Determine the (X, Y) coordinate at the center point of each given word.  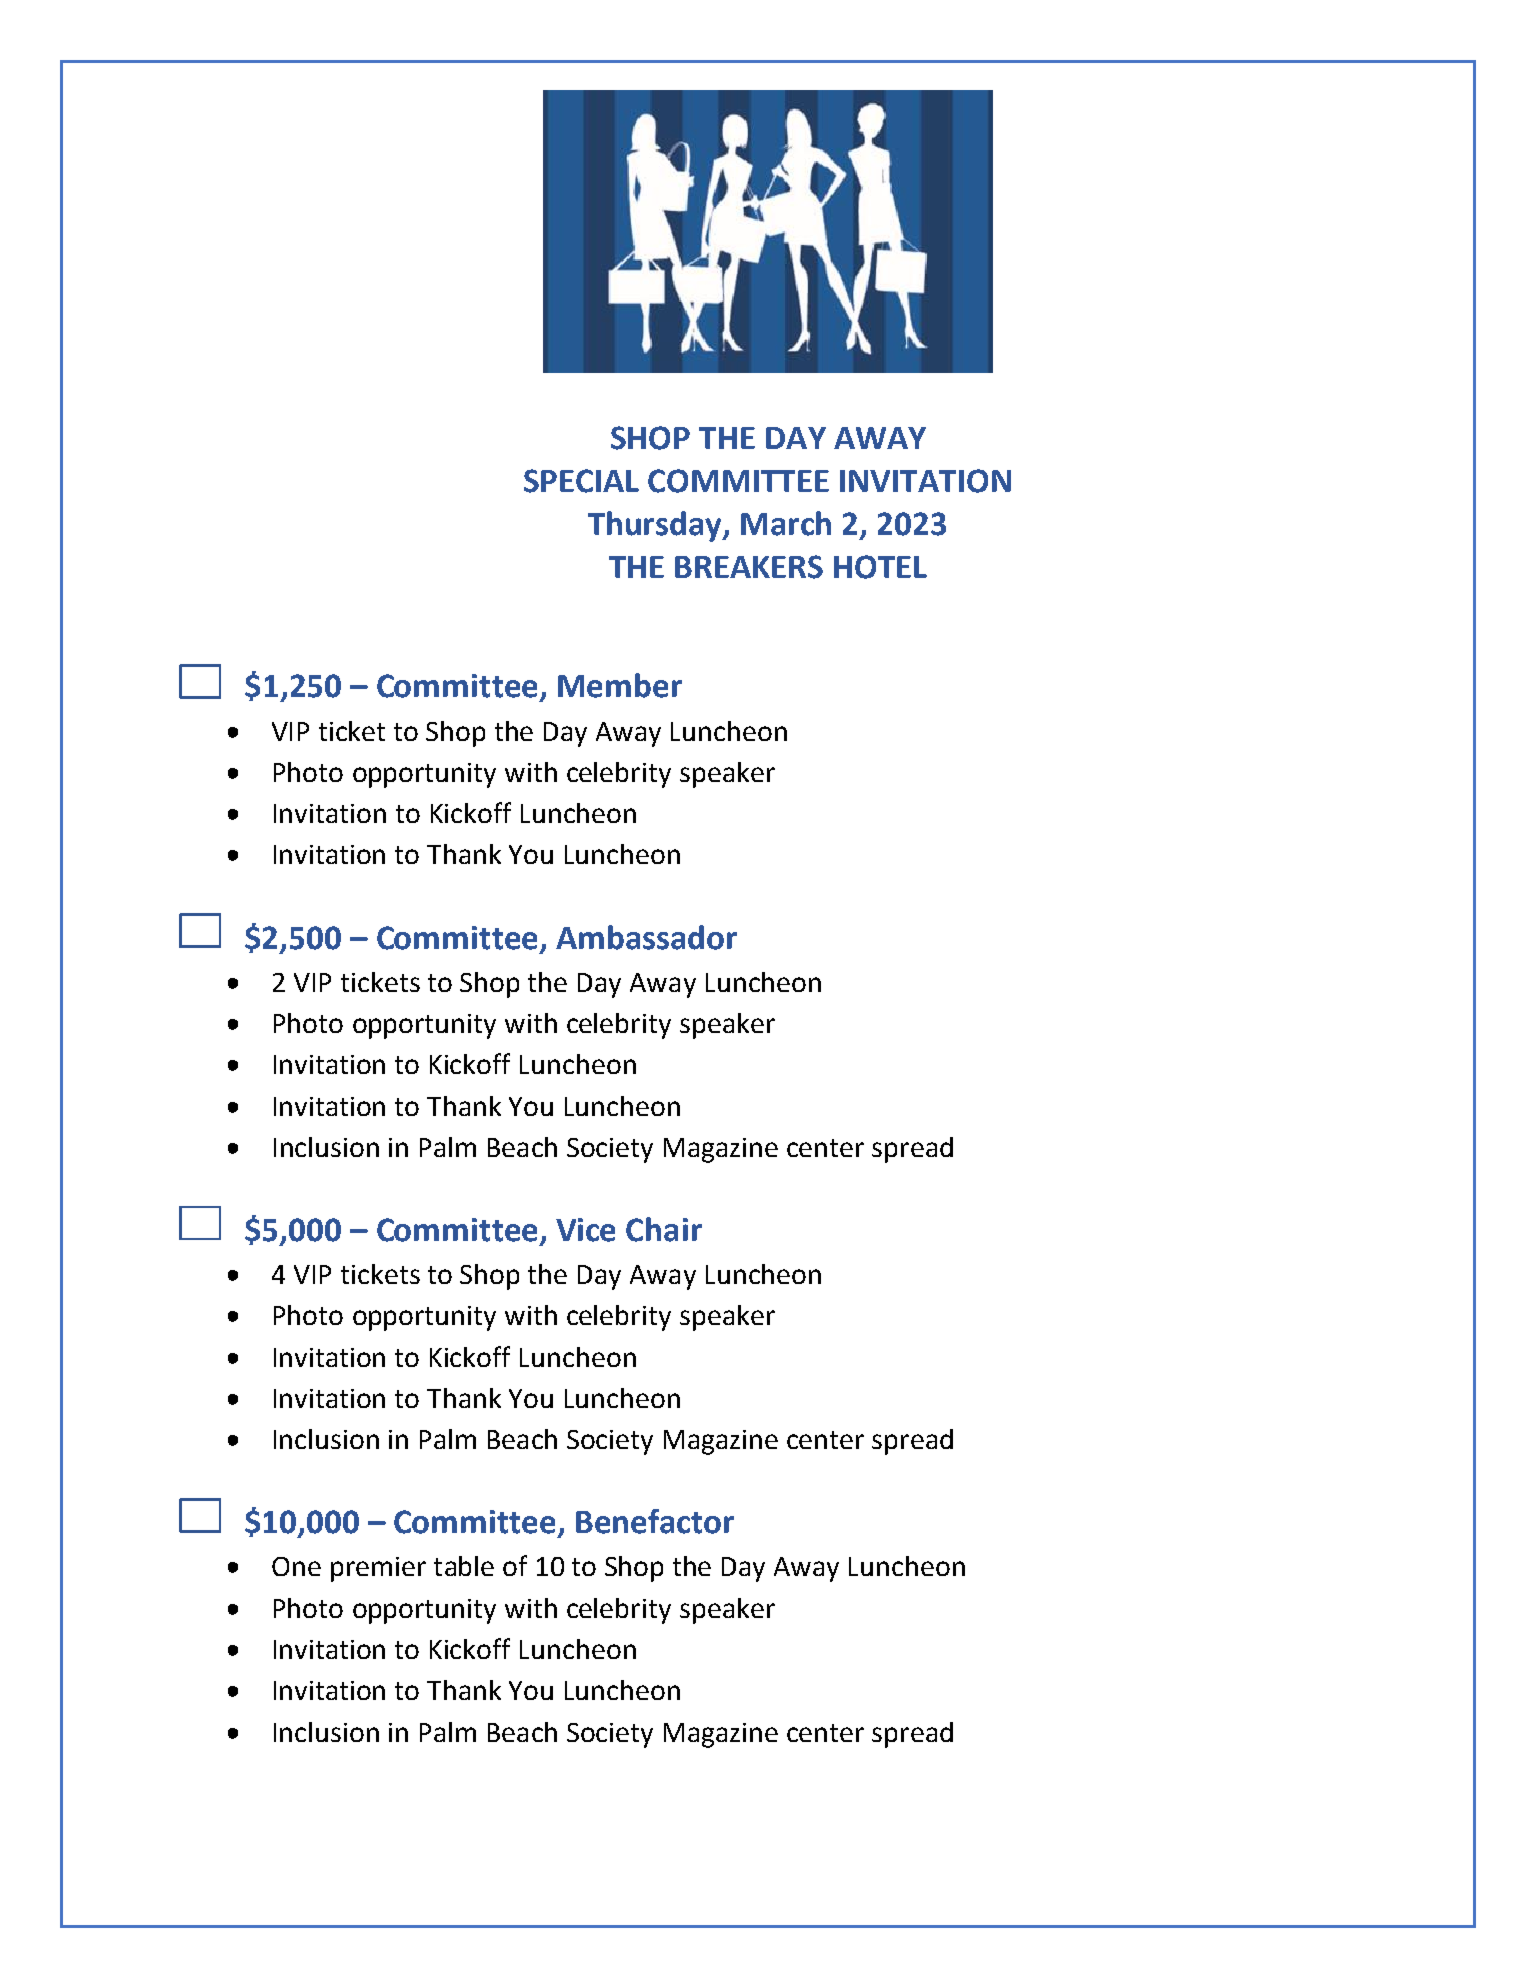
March (786, 523)
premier (378, 1569)
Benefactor (655, 1521)
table (464, 1566)
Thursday (656, 526)
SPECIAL (581, 481)
